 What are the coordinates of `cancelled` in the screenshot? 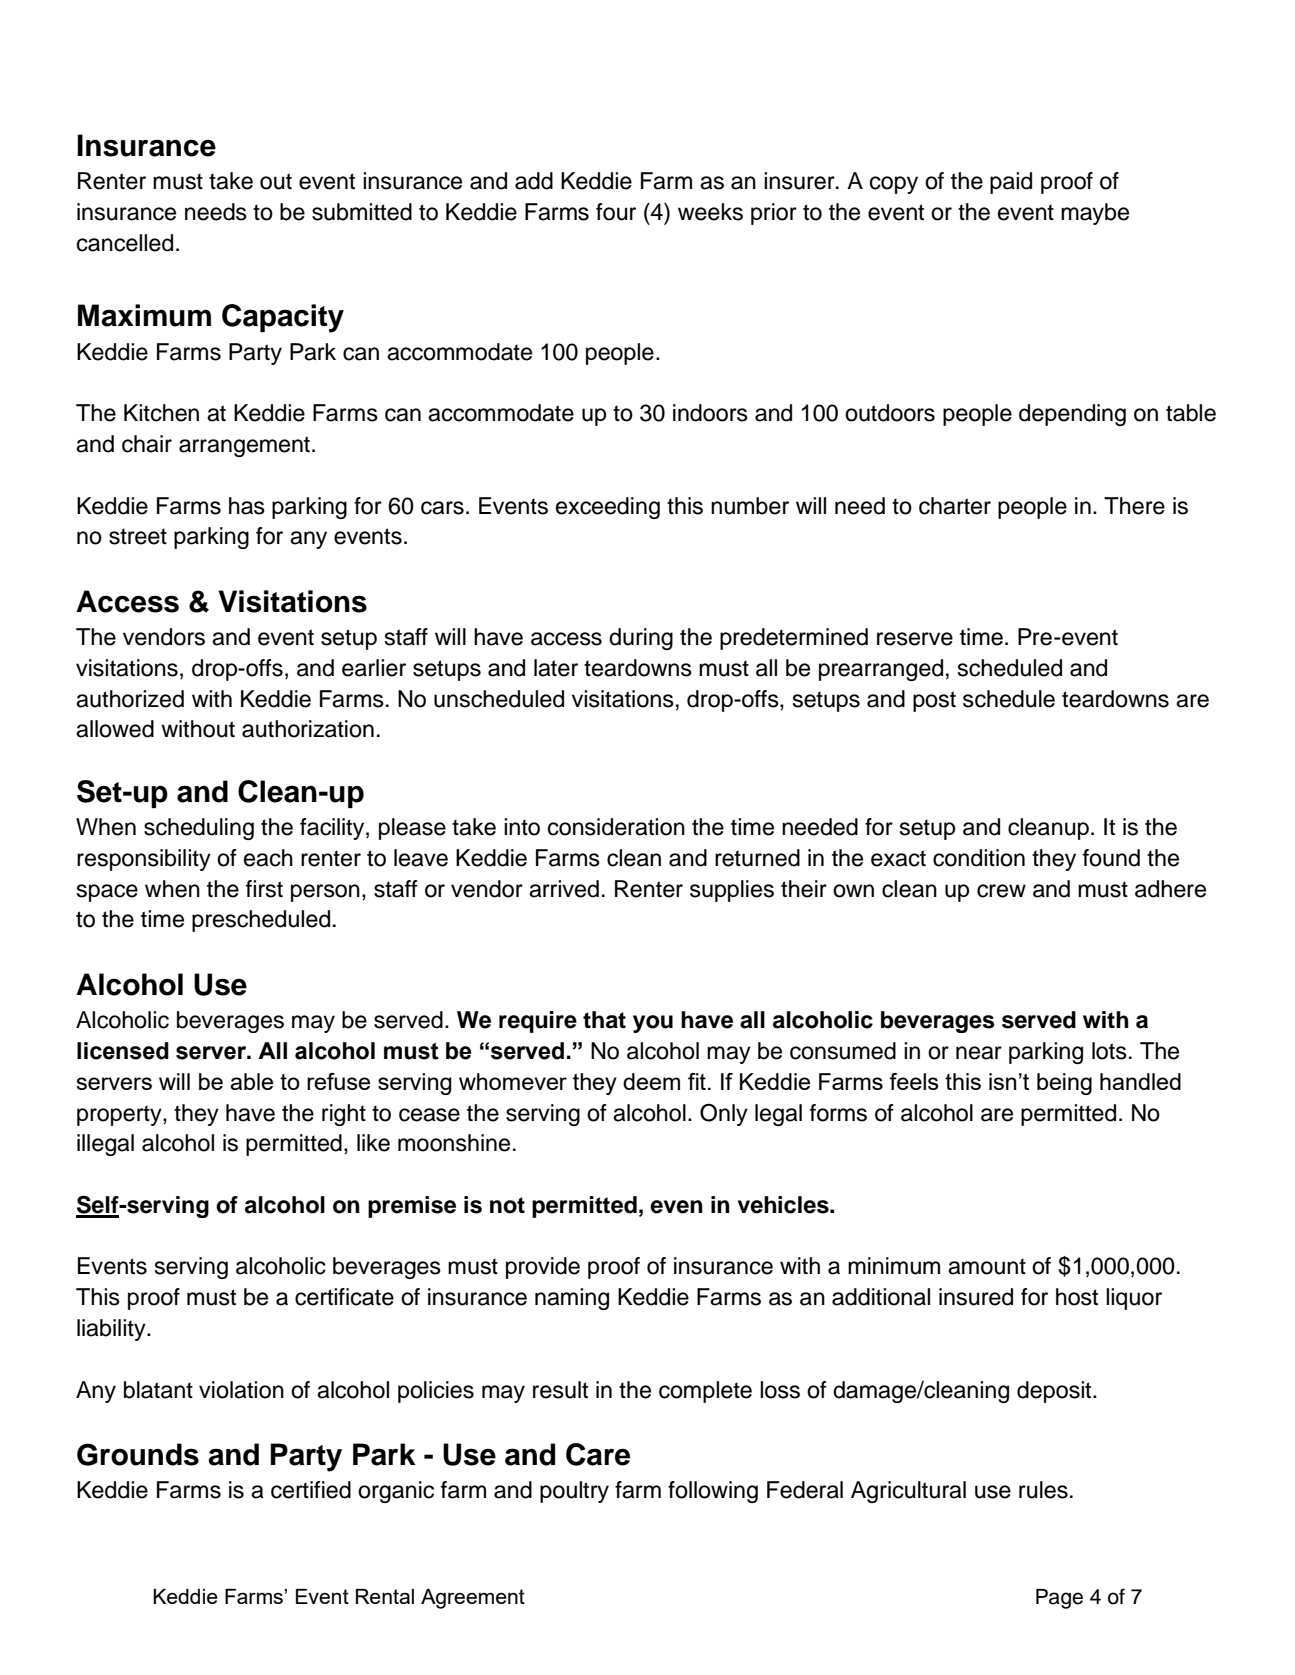 It's located at (125, 243).
